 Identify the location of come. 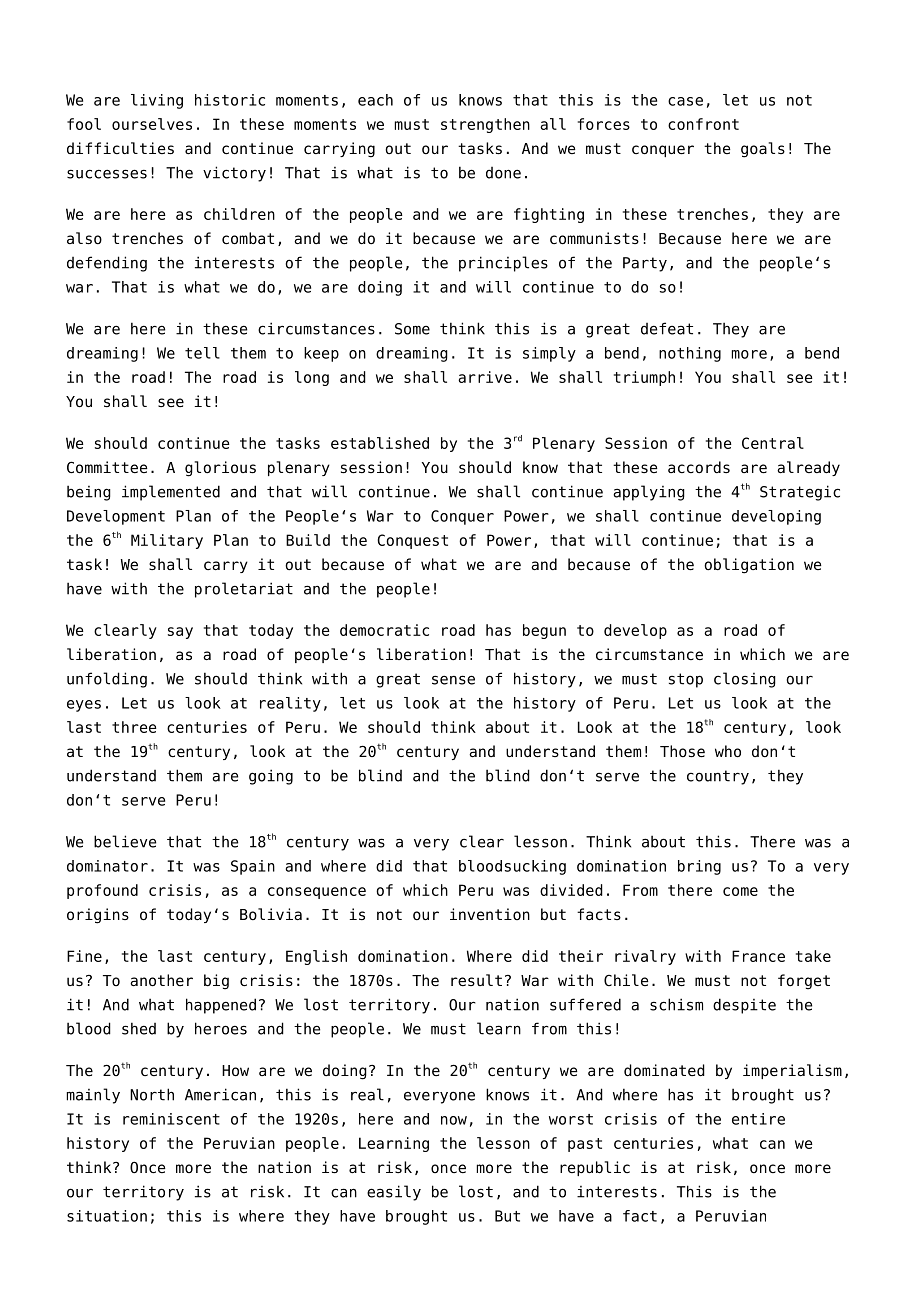
(740, 891).
